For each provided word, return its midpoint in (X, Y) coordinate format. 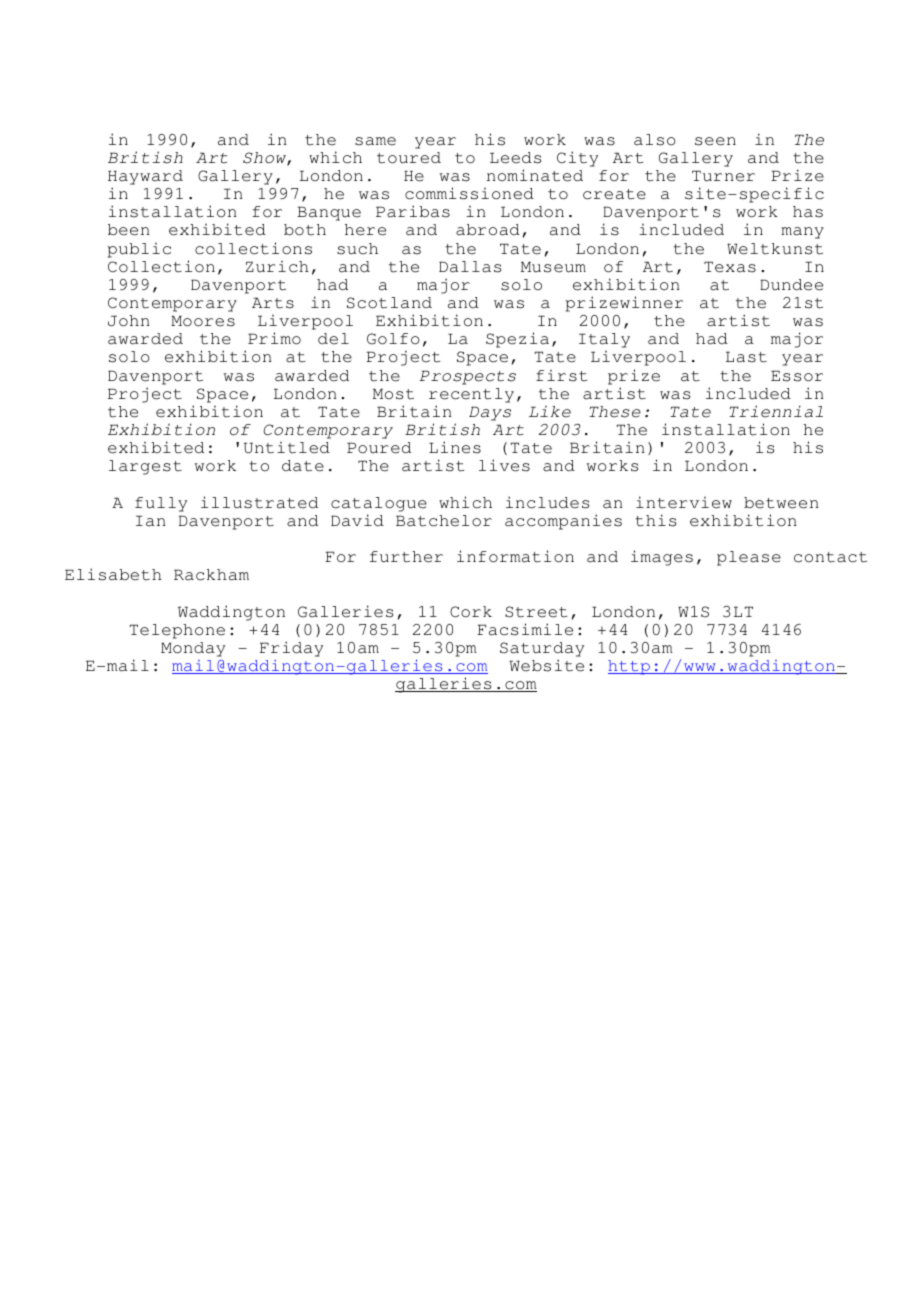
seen (715, 141)
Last (746, 357)
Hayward (145, 177)
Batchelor (444, 521)
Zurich (277, 267)
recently (471, 395)
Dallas (470, 267)
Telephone (177, 631)
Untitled (287, 448)
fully (161, 504)
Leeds (515, 158)
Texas (730, 267)
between (781, 503)
